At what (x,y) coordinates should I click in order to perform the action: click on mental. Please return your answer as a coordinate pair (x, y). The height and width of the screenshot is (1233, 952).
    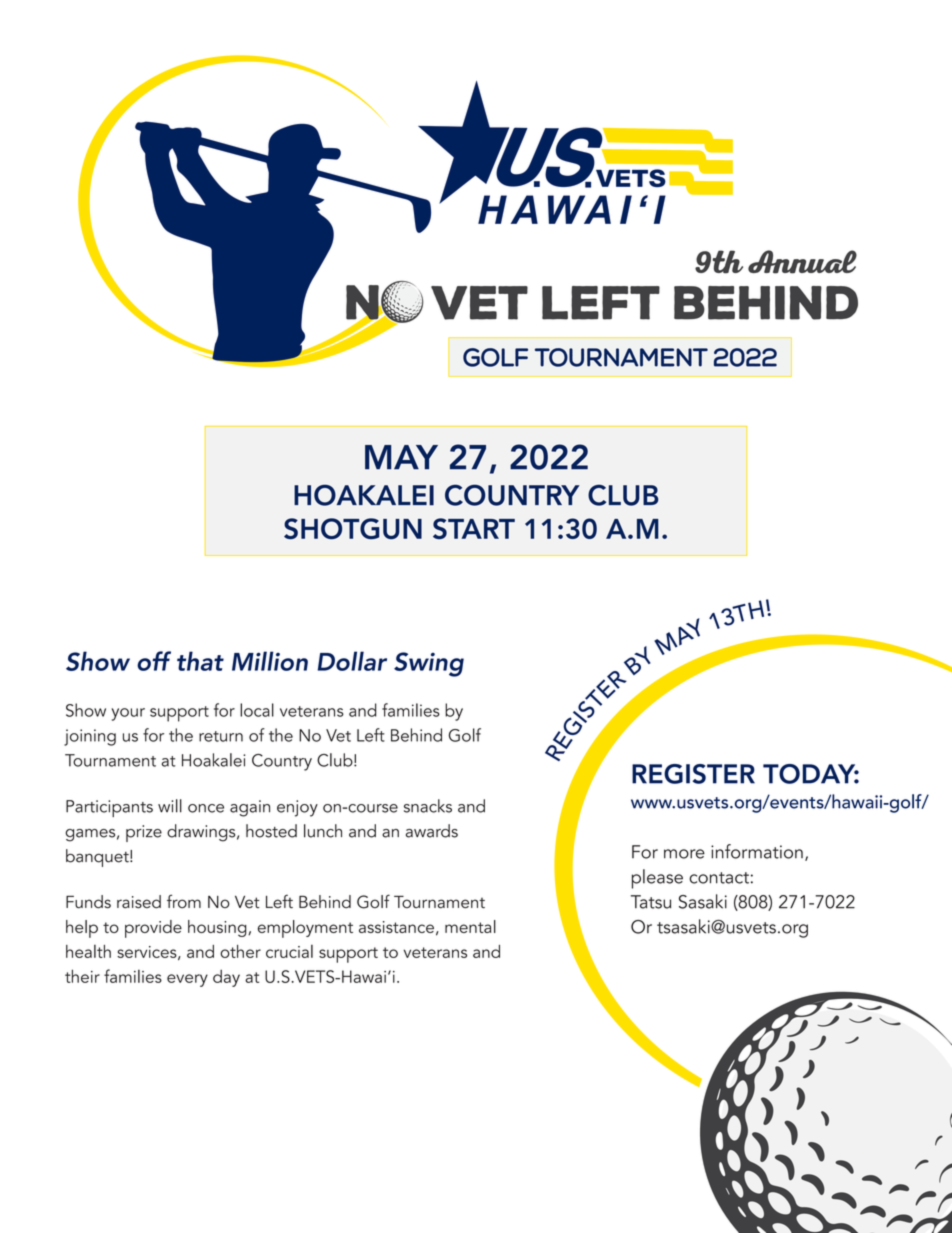
    Looking at the image, I should click on (470, 926).
